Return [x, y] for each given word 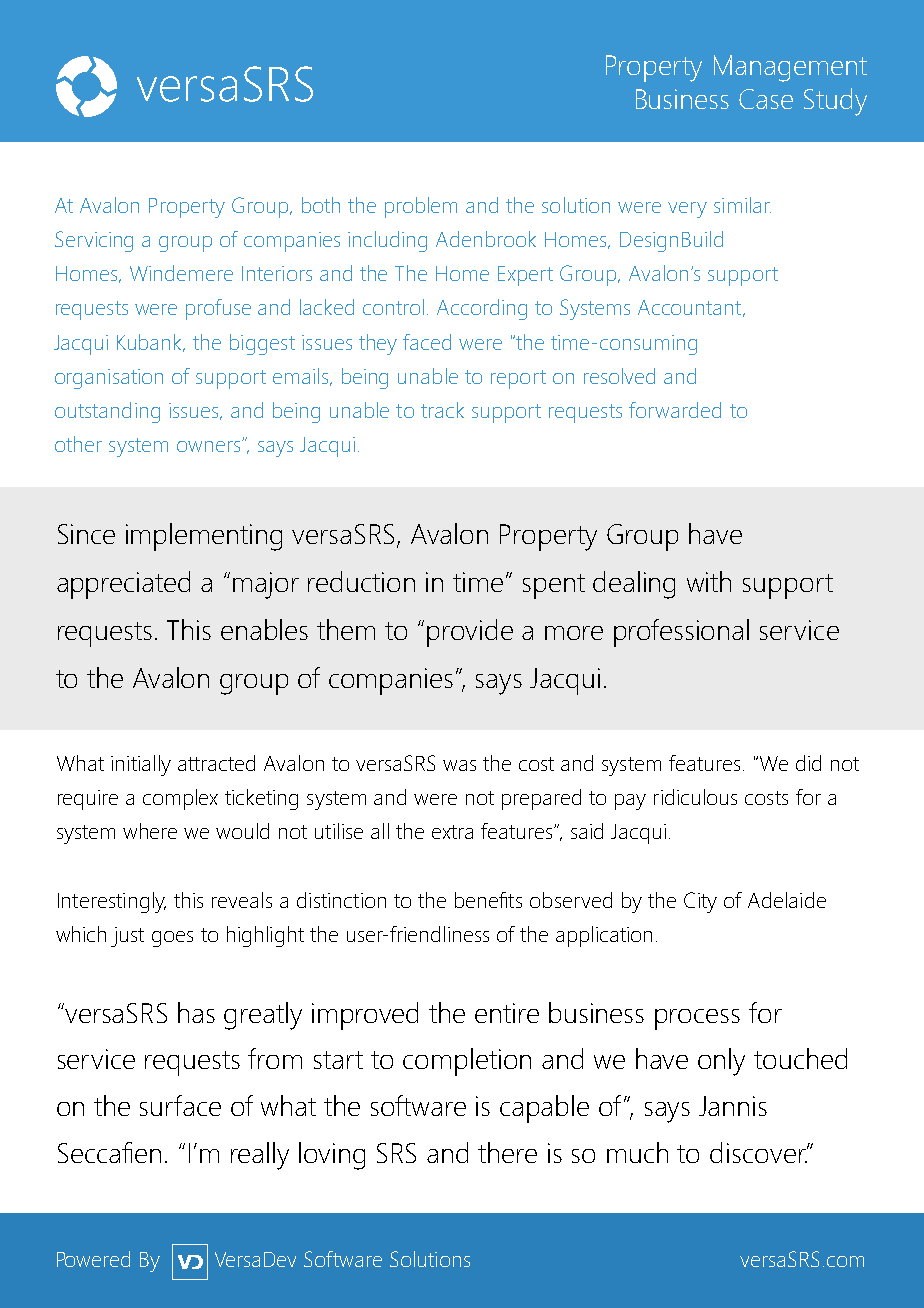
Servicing [94, 241]
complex [180, 799]
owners [210, 446]
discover [759, 1152]
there [507, 1152]
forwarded [675, 410]
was [459, 765]
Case [766, 99]
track [442, 410]
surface [180, 1105]
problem [421, 207]
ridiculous [695, 797]
